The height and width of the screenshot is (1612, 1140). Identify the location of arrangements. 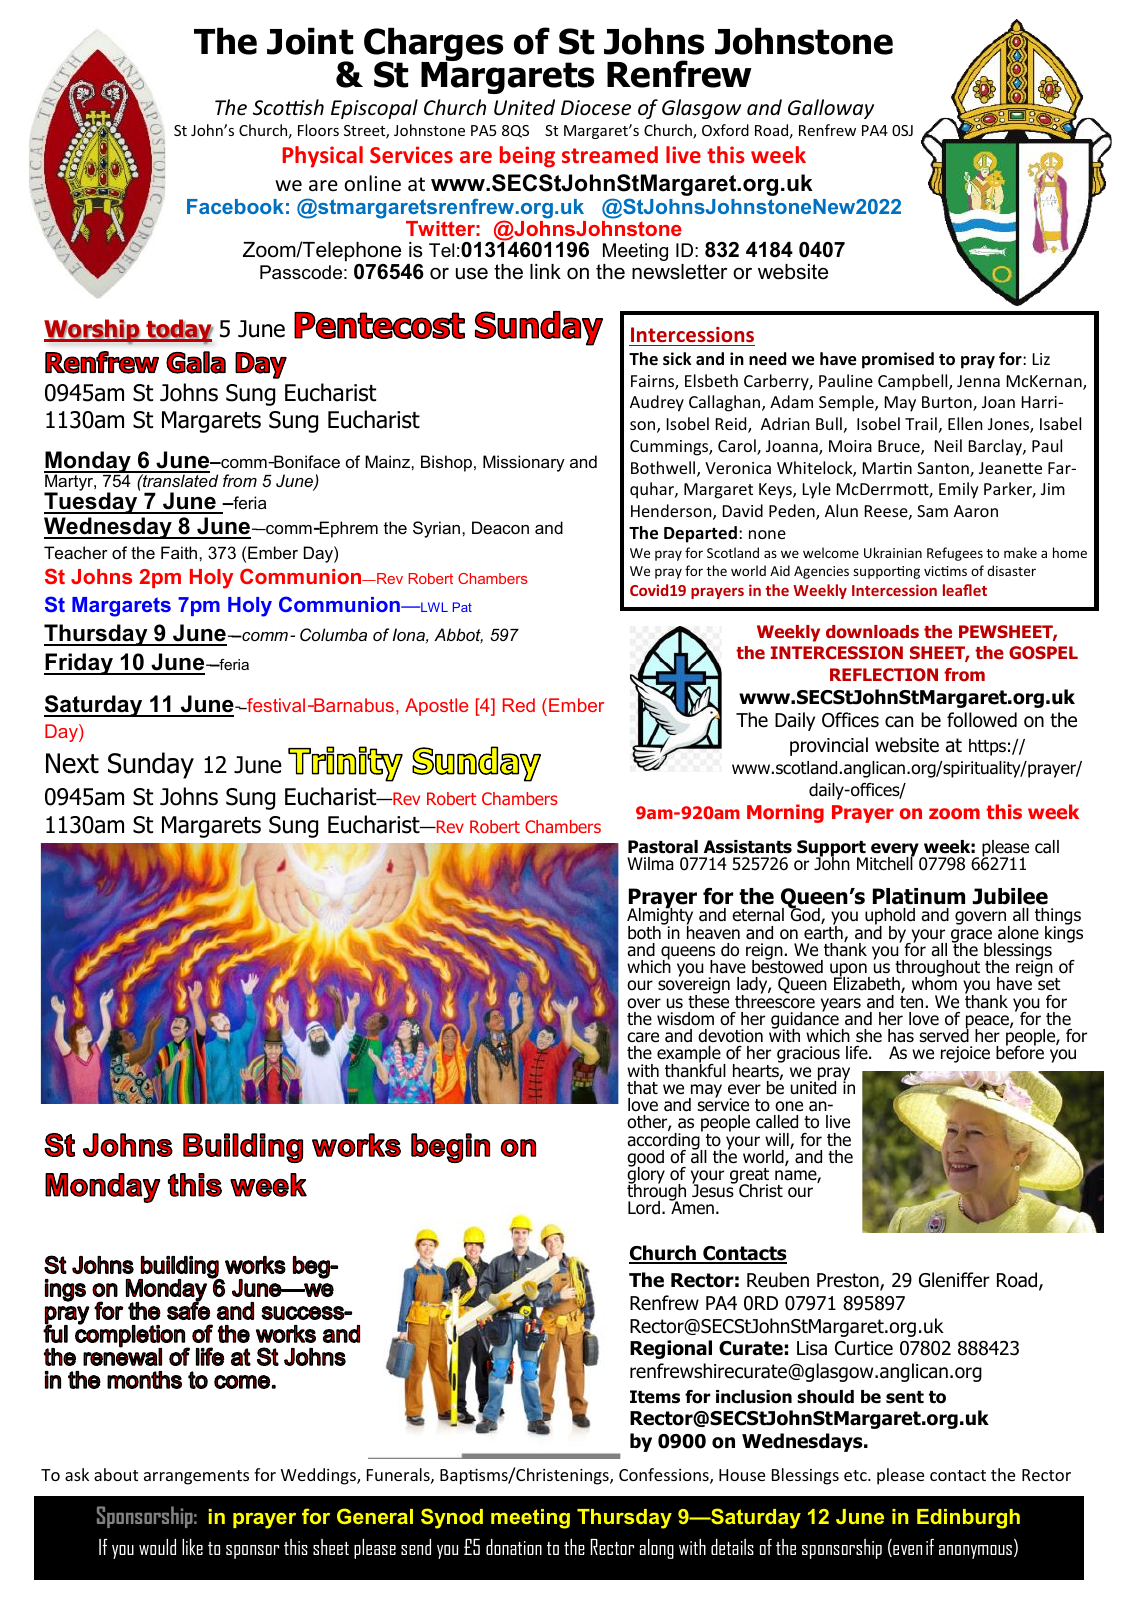
(196, 1477).
